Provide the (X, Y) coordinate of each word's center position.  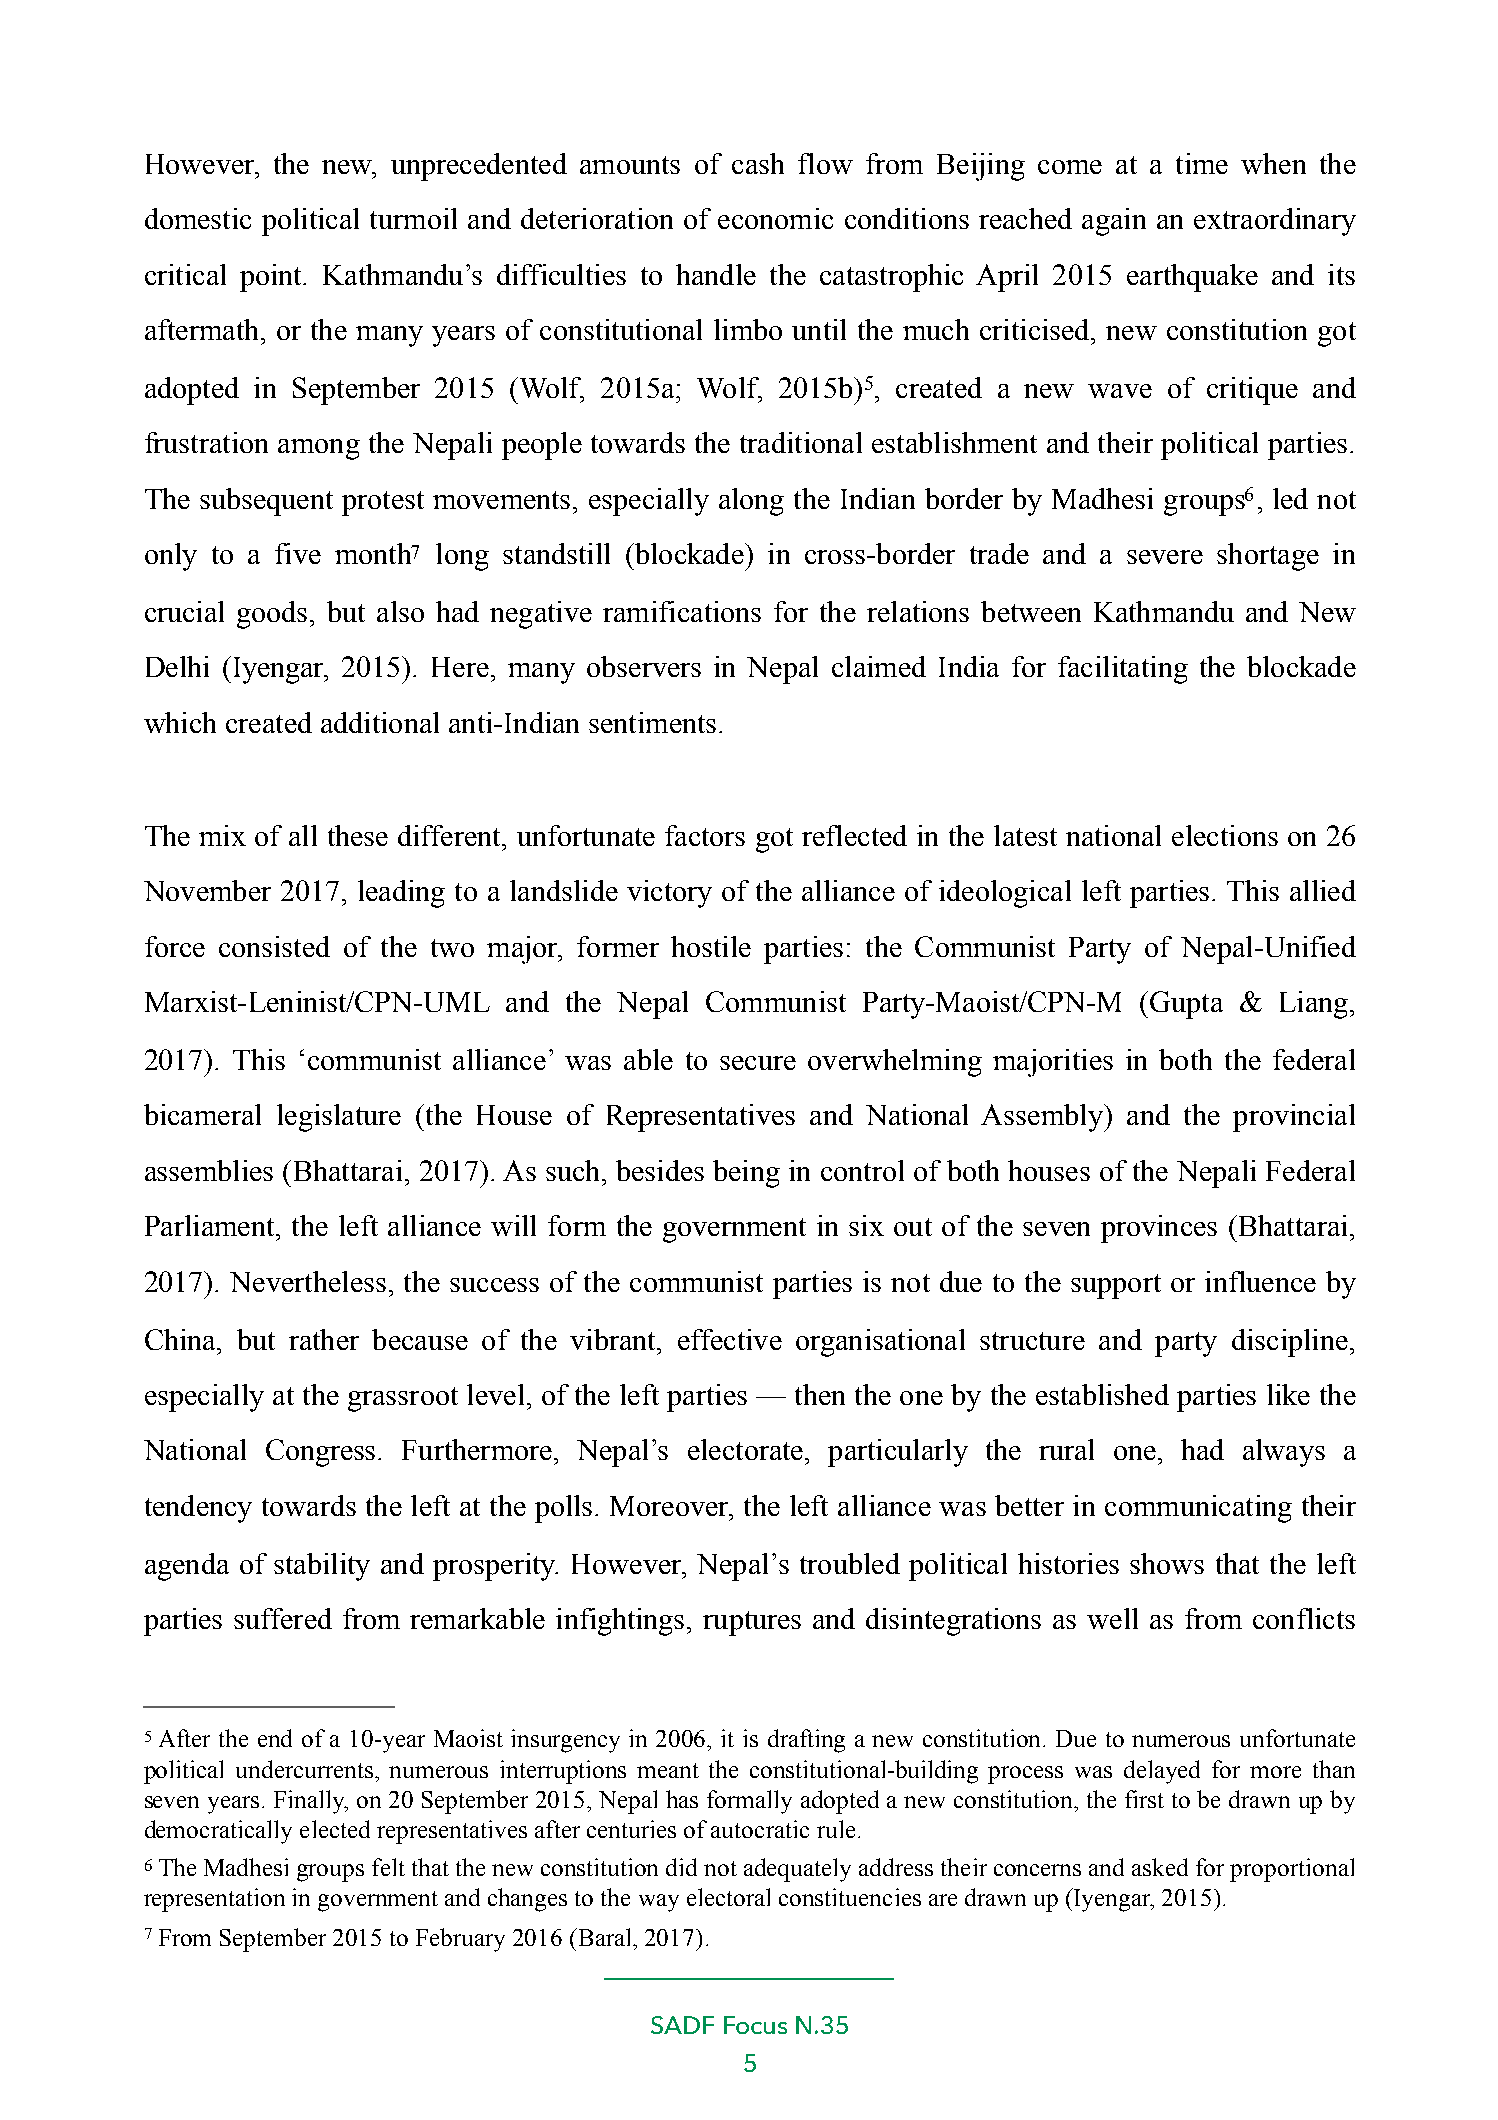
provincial (1294, 1118)
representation (214, 1900)
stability (322, 1567)
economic (775, 218)
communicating (1198, 1509)
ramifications (682, 611)
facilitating (1123, 670)
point (272, 278)
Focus (755, 2025)
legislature (339, 1118)
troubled (850, 1563)
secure (758, 1063)
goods (272, 615)
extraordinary (1275, 222)
